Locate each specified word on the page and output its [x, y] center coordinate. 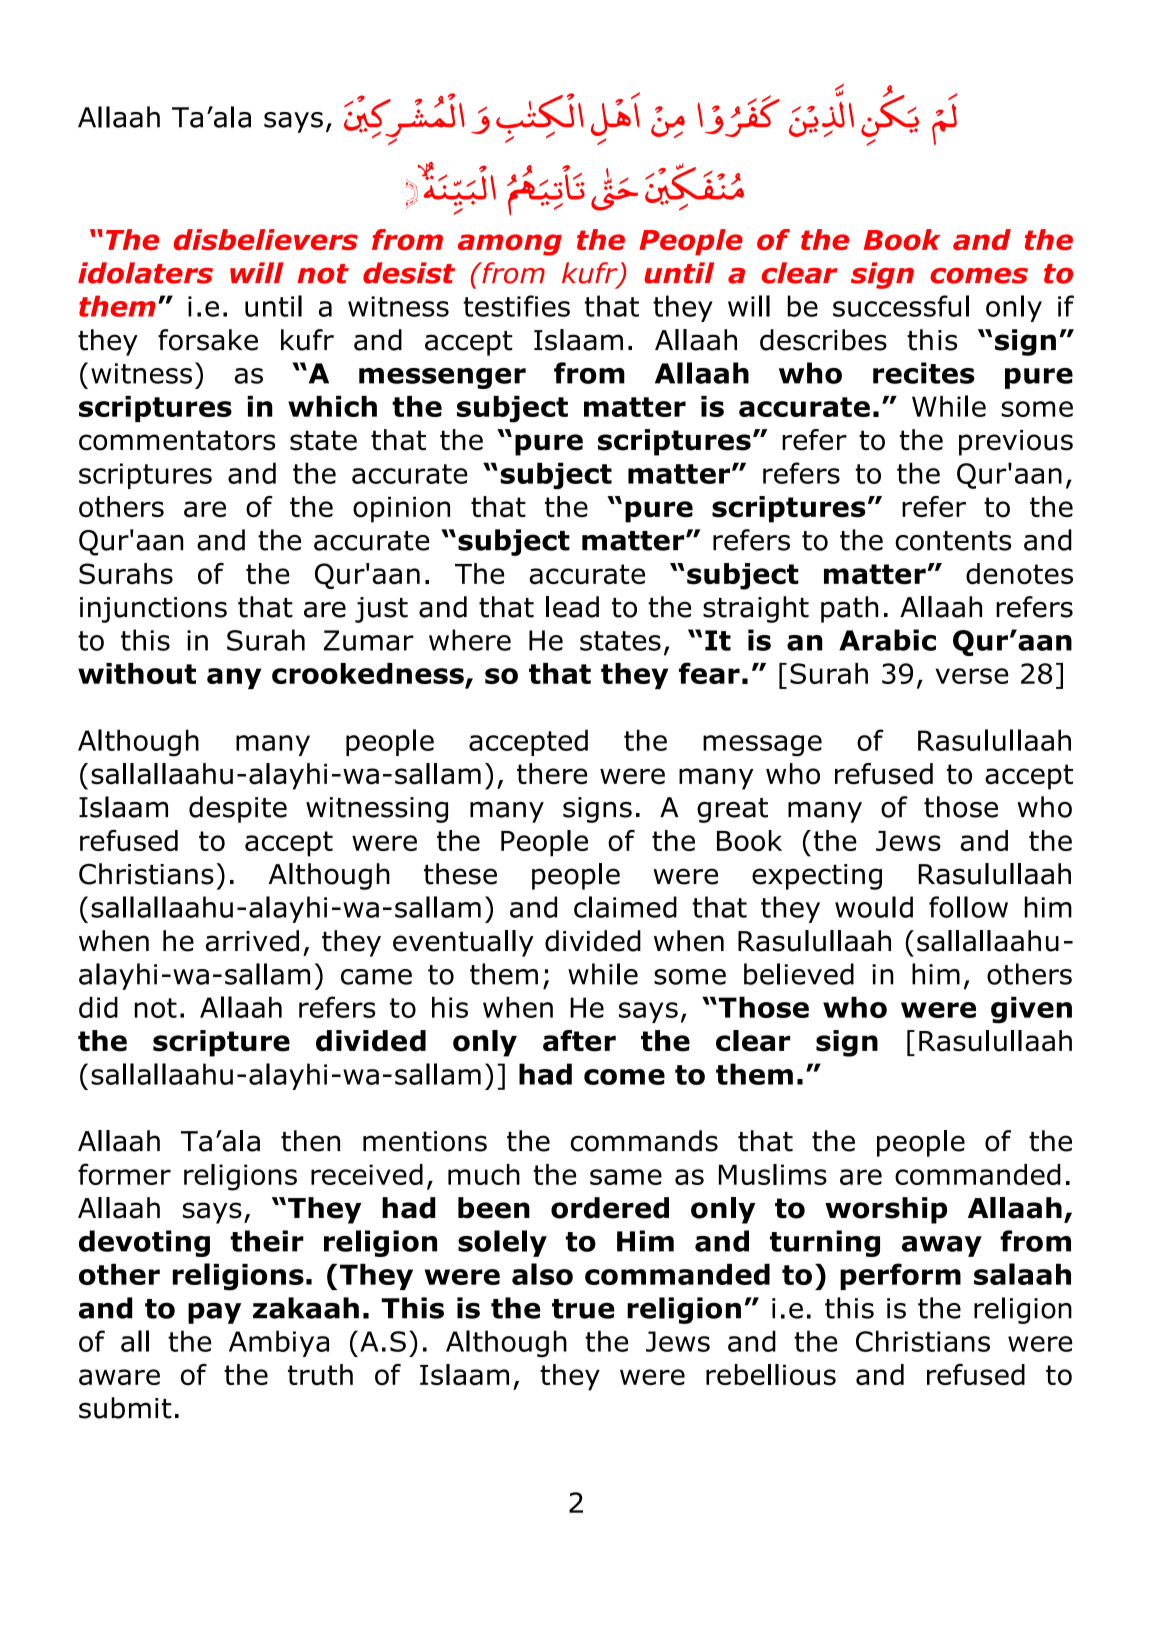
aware [119, 1377]
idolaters [145, 273]
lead [572, 607]
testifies [516, 306]
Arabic [887, 640]
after [579, 1041]
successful [901, 306]
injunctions [153, 610]
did [98, 1007]
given [1031, 1010]
